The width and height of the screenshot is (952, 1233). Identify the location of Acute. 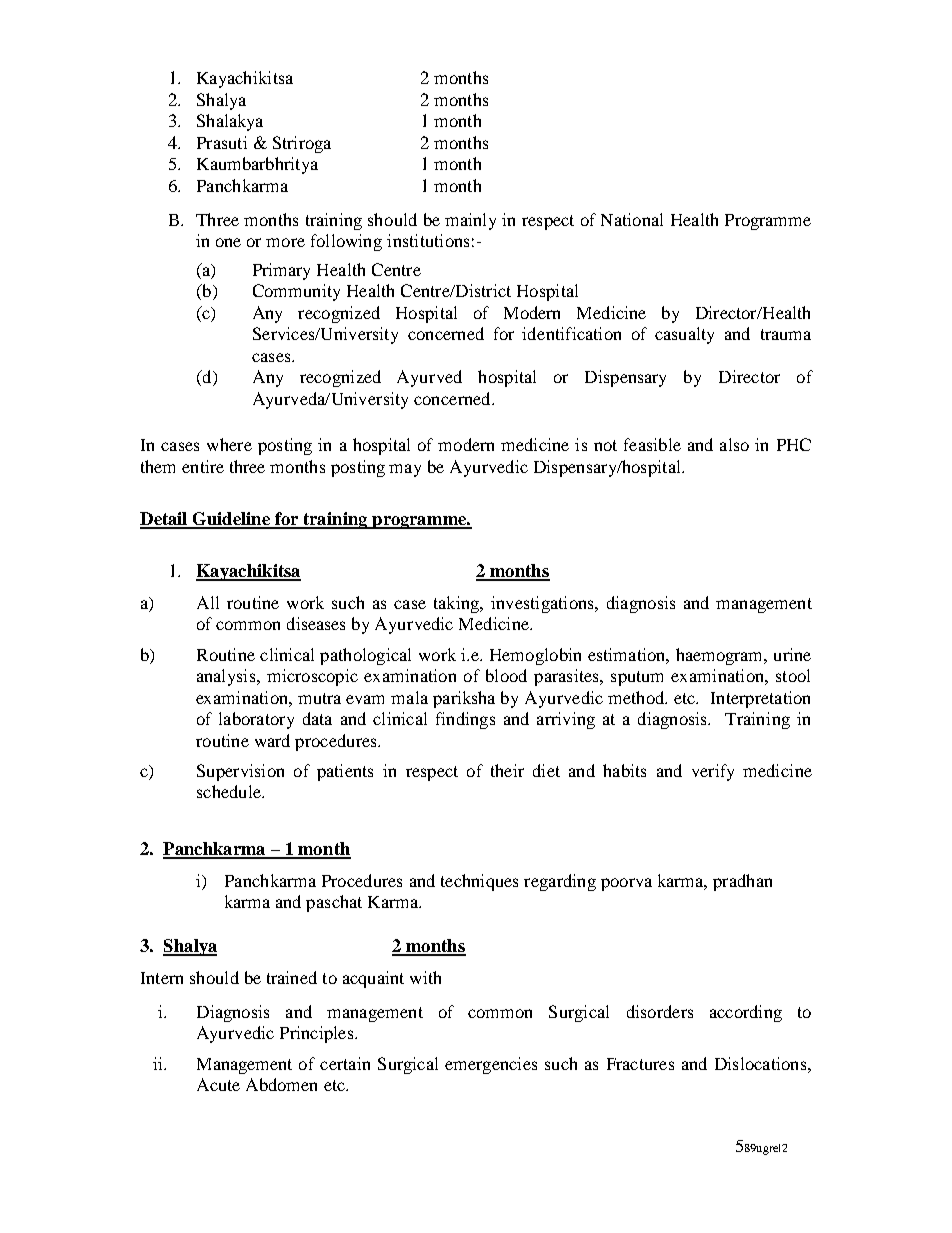
(218, 1084).
